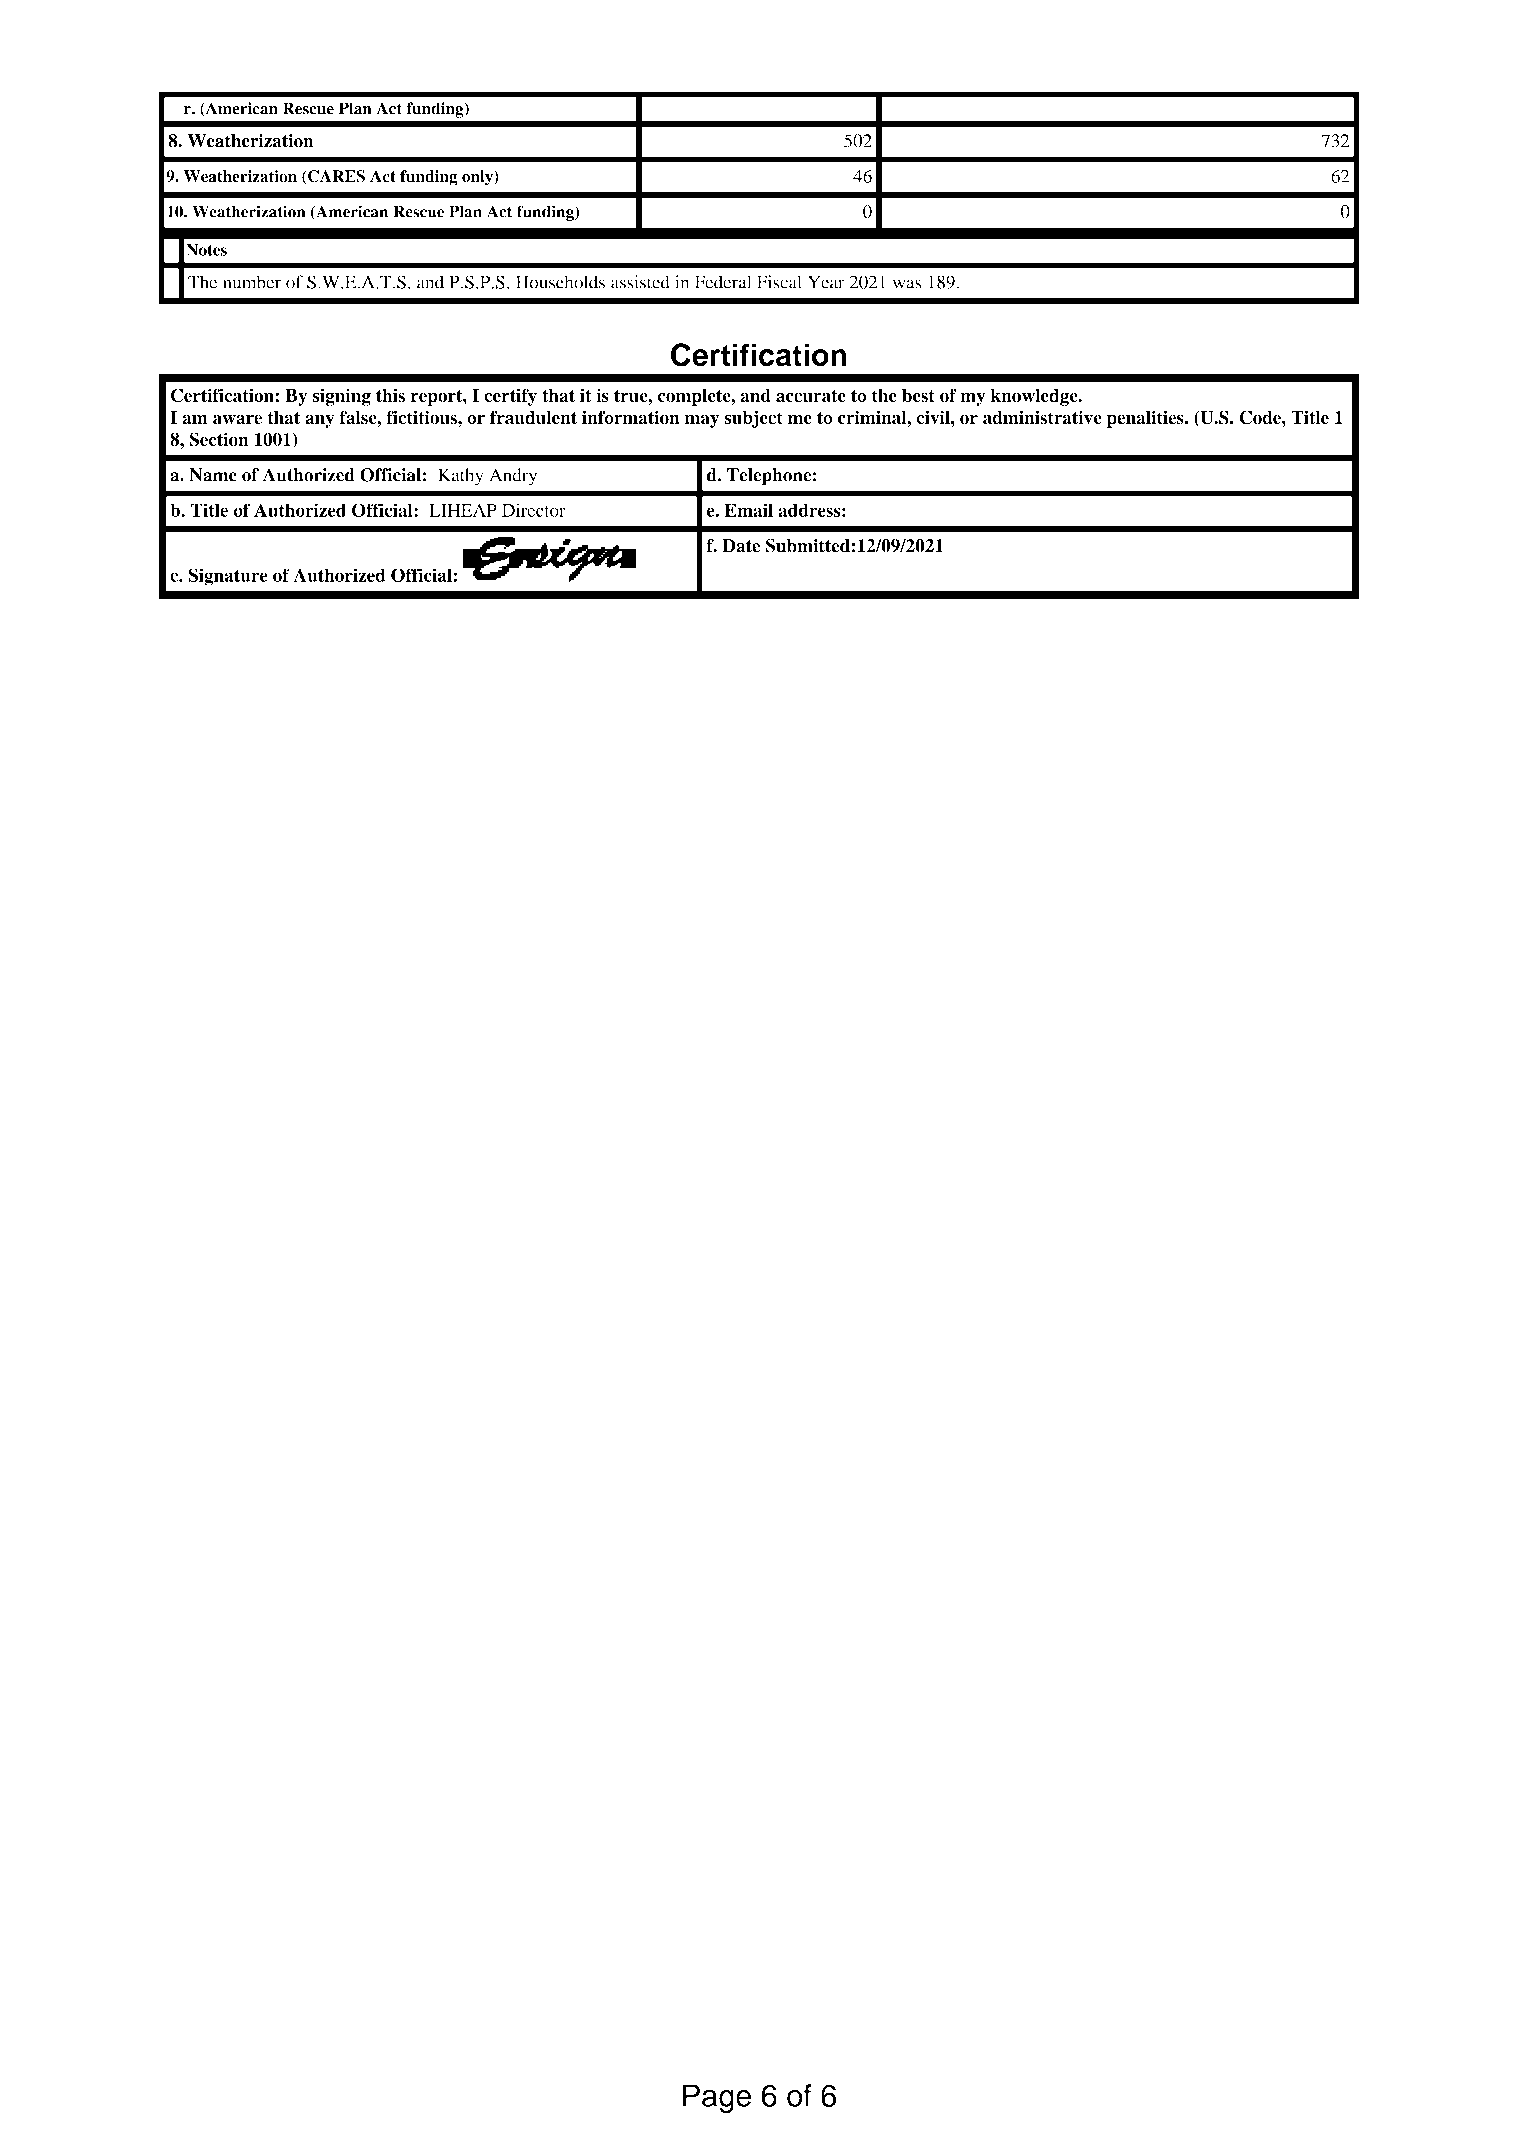  What do you see at coordinates (741, 546) in the screenshot?
I see `Date` at bounding box center [741, 546].
